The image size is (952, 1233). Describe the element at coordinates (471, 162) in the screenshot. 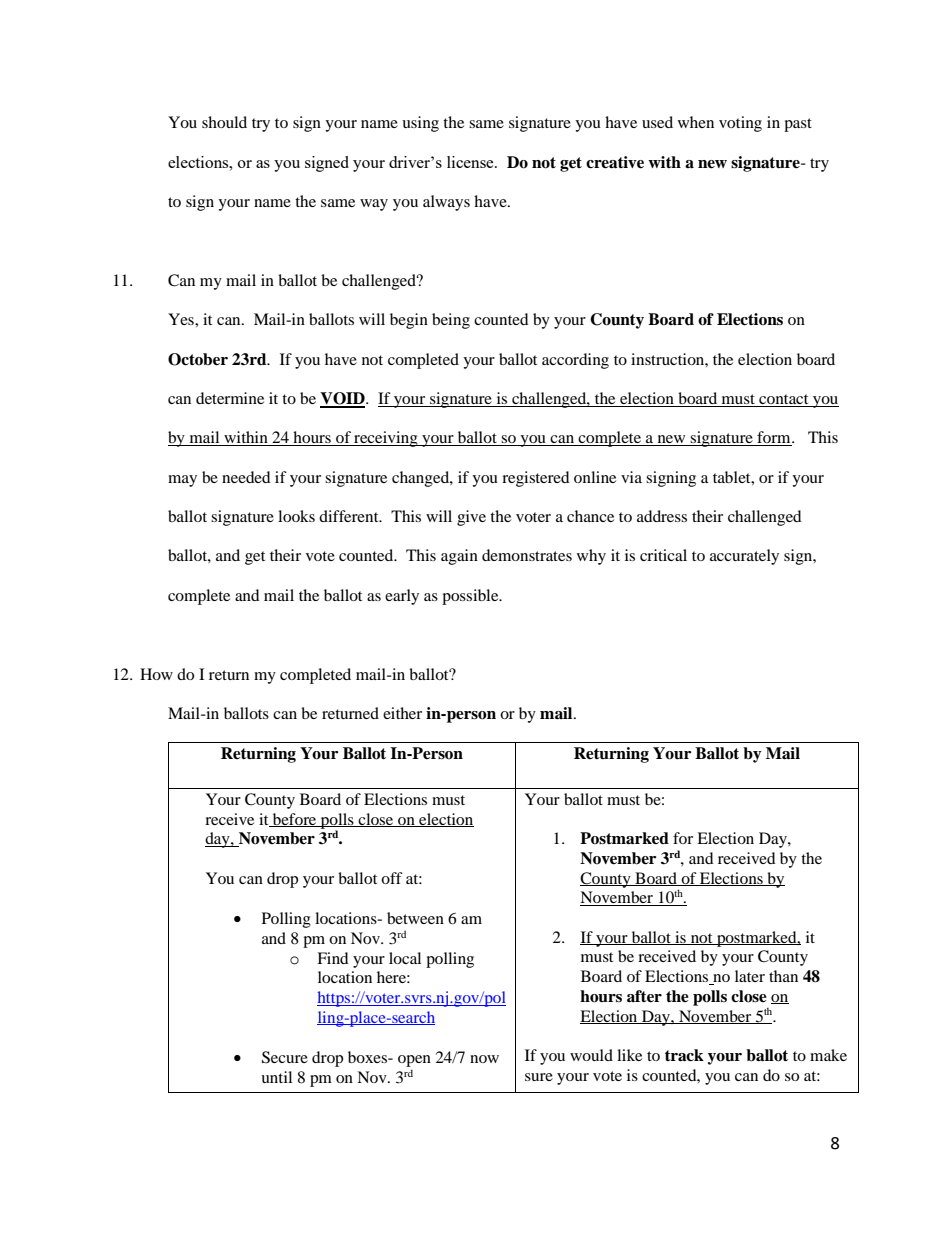

I see `license` at that location.
